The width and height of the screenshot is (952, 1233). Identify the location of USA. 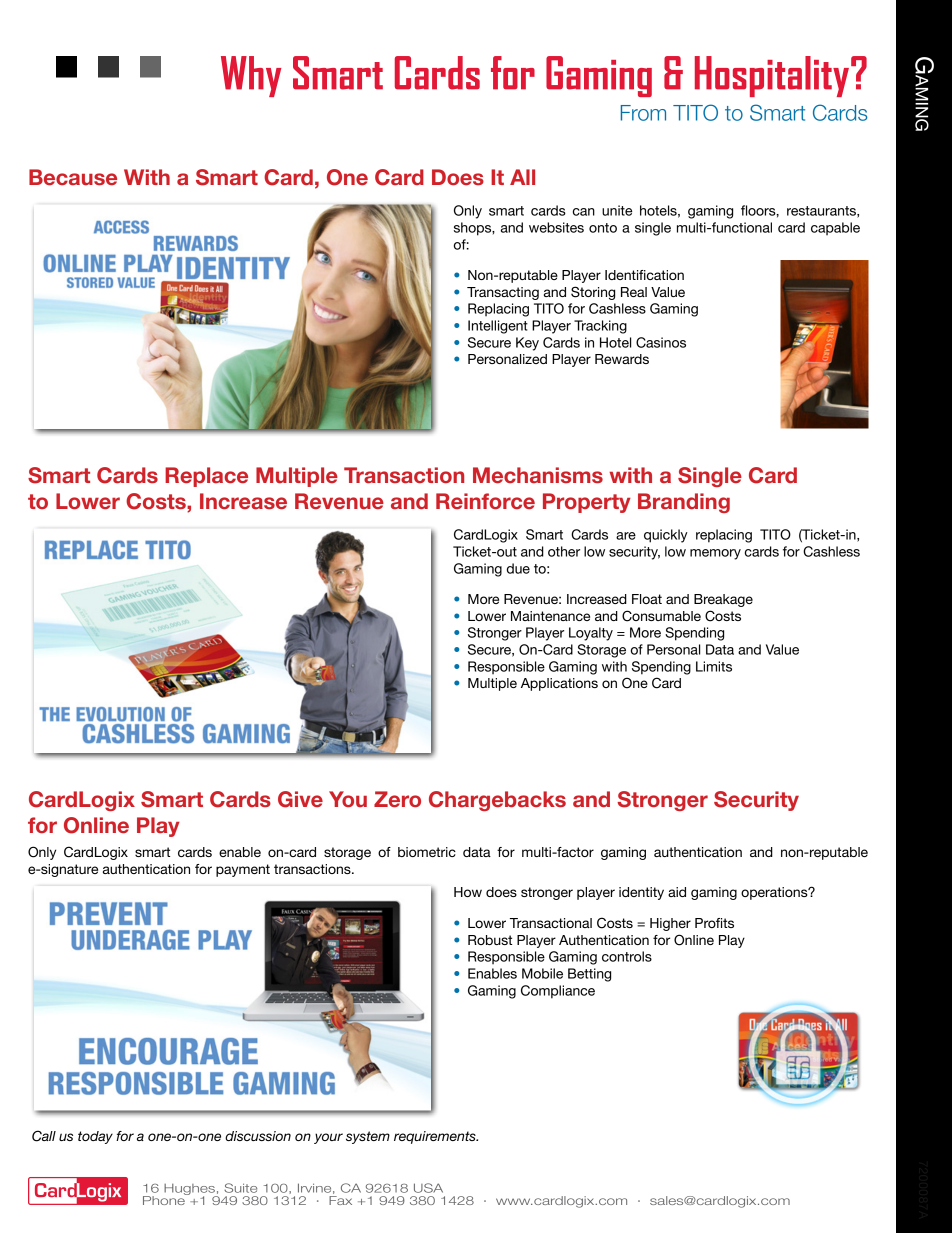
(428, 1188).
